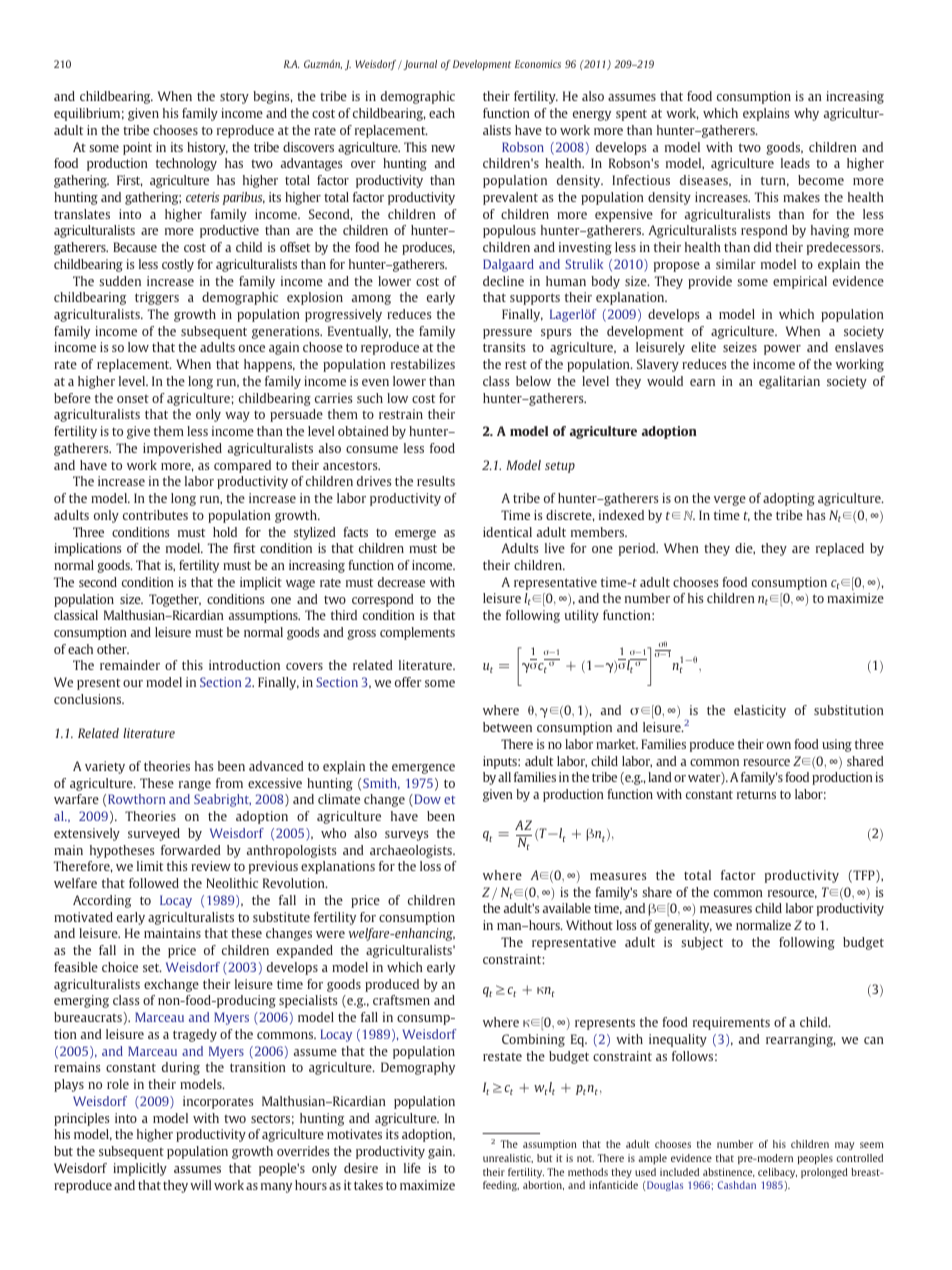 The image size is (952, 1270). Describe the element at coordinates (200, 1185) in the image. I see `will` at that location.
